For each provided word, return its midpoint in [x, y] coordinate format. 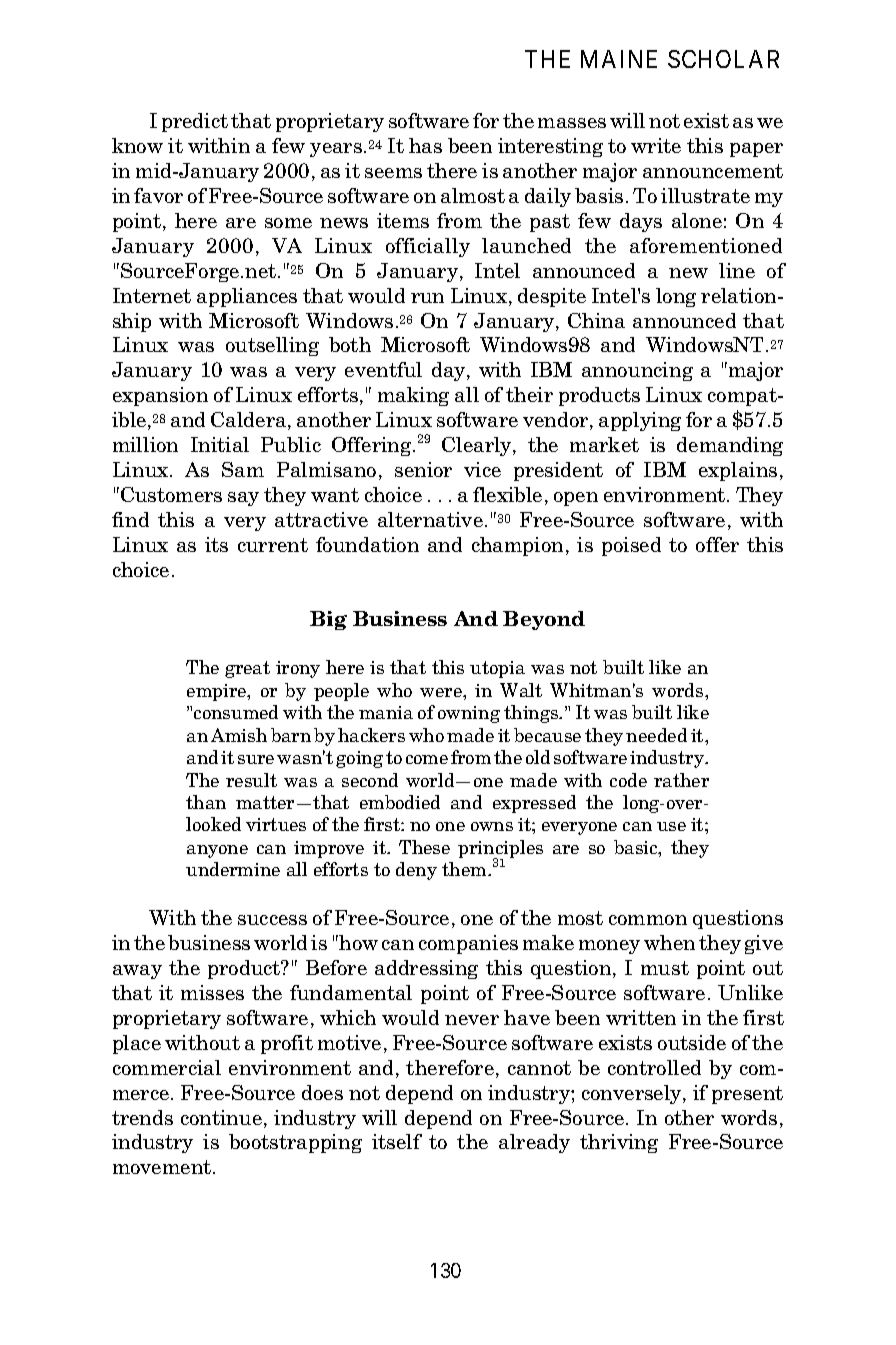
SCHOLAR [723, 59]
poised [631, 546]
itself [397, 1141]
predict [195, 122]
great [247, 669]
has [425, 145]
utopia [497, 669]
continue [221, 1117]
